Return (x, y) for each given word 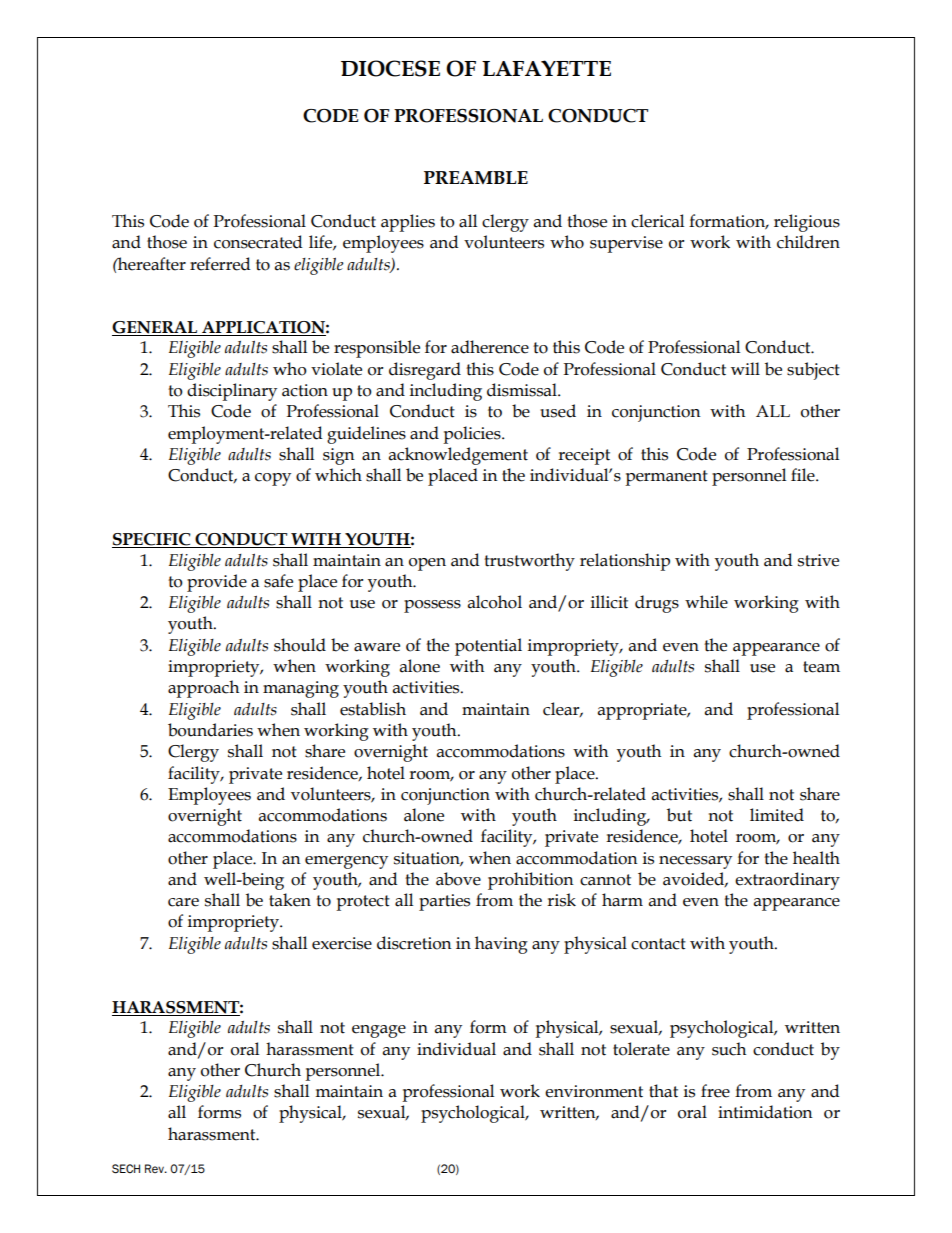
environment (594, 1091)
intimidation (765, 1112)
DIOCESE (390, 68)
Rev (155, 1168)
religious (807, 223)
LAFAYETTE (546, 68)
